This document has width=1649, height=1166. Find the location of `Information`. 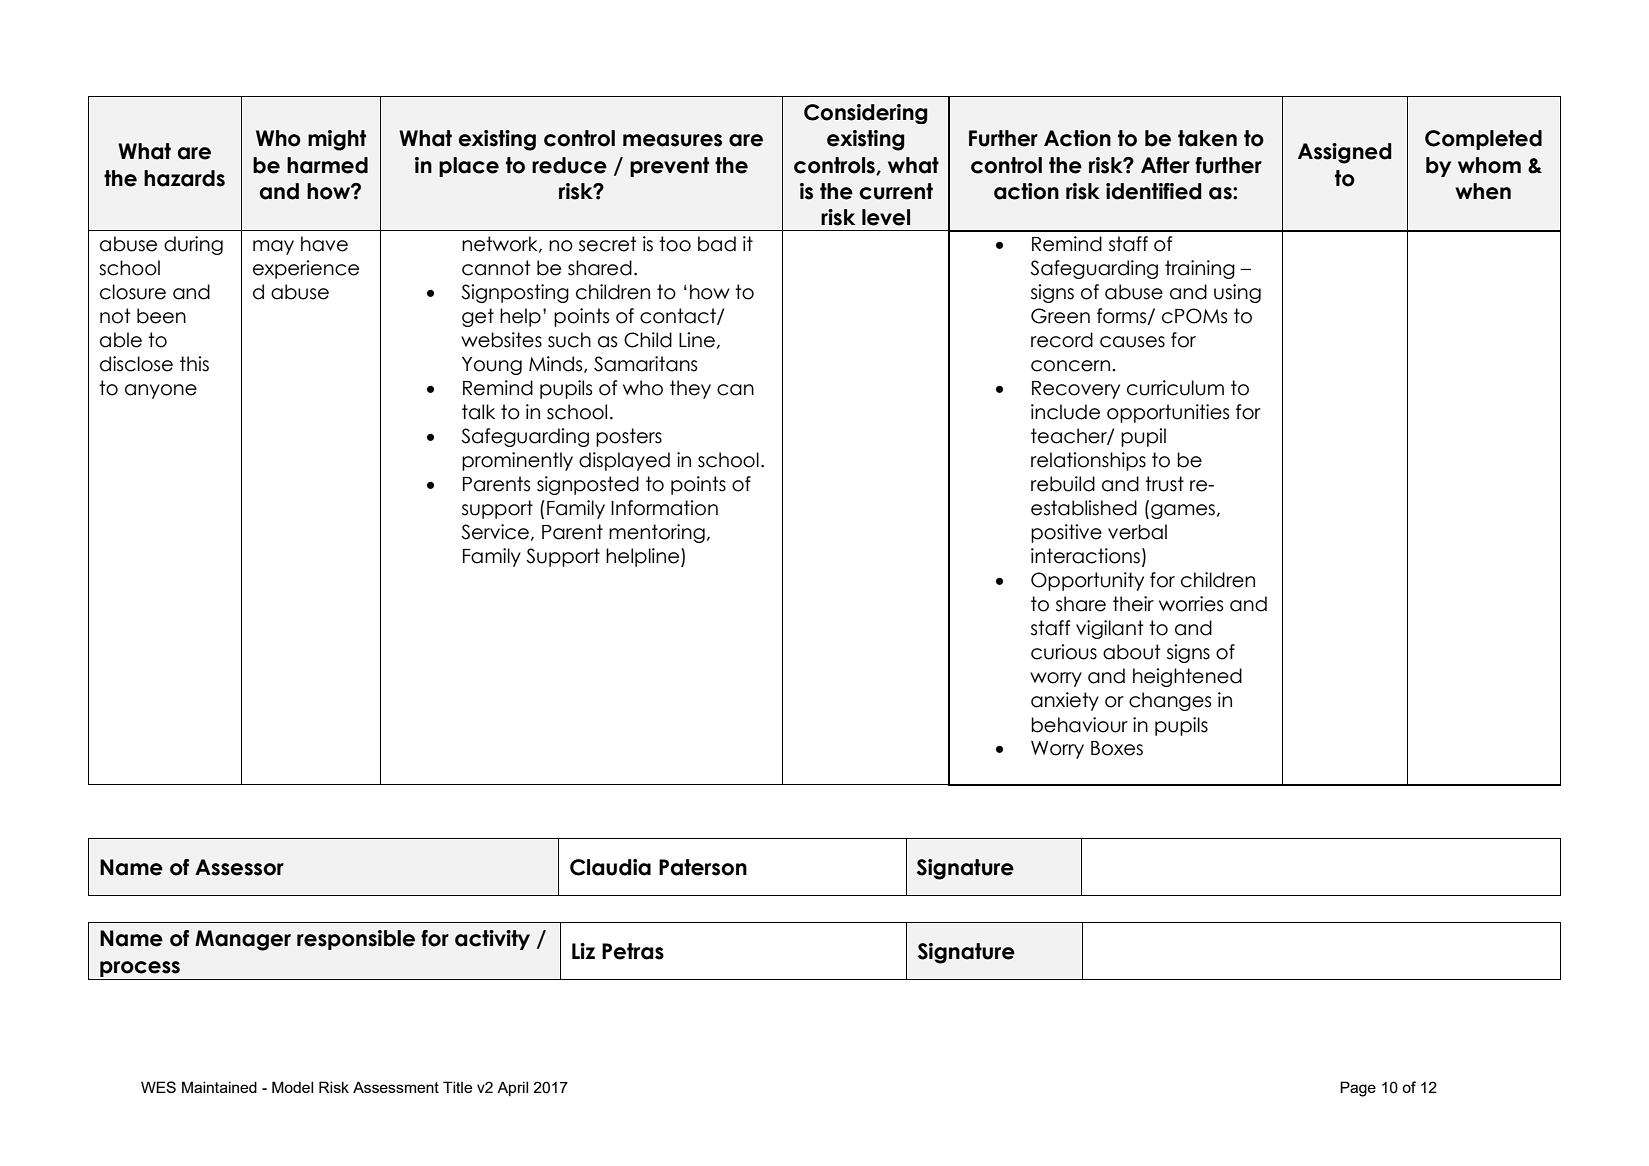

Information is located at coordinates (664, 508).
